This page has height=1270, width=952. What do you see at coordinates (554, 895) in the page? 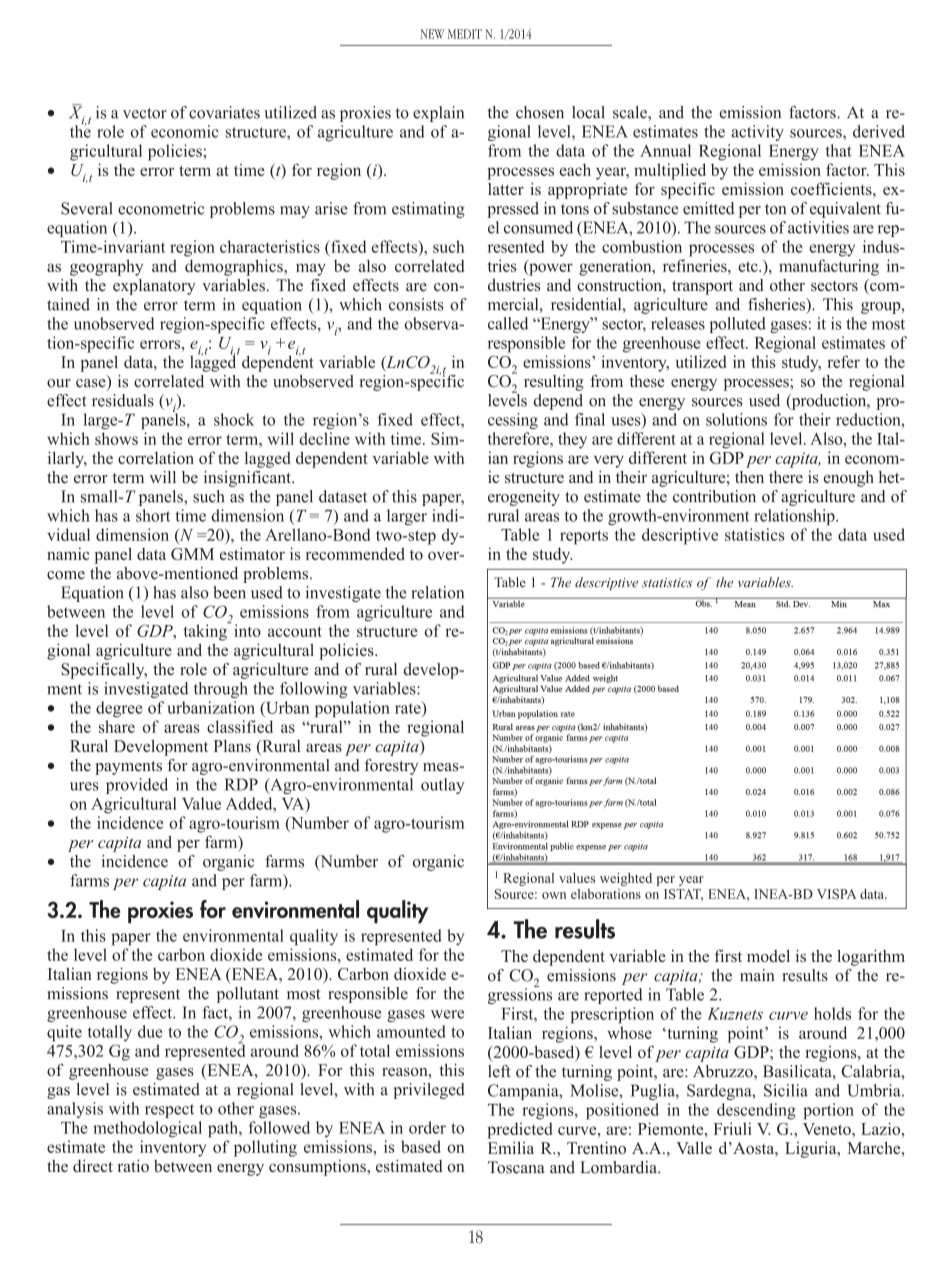
I see `own` at bounding box center [554, 895].
